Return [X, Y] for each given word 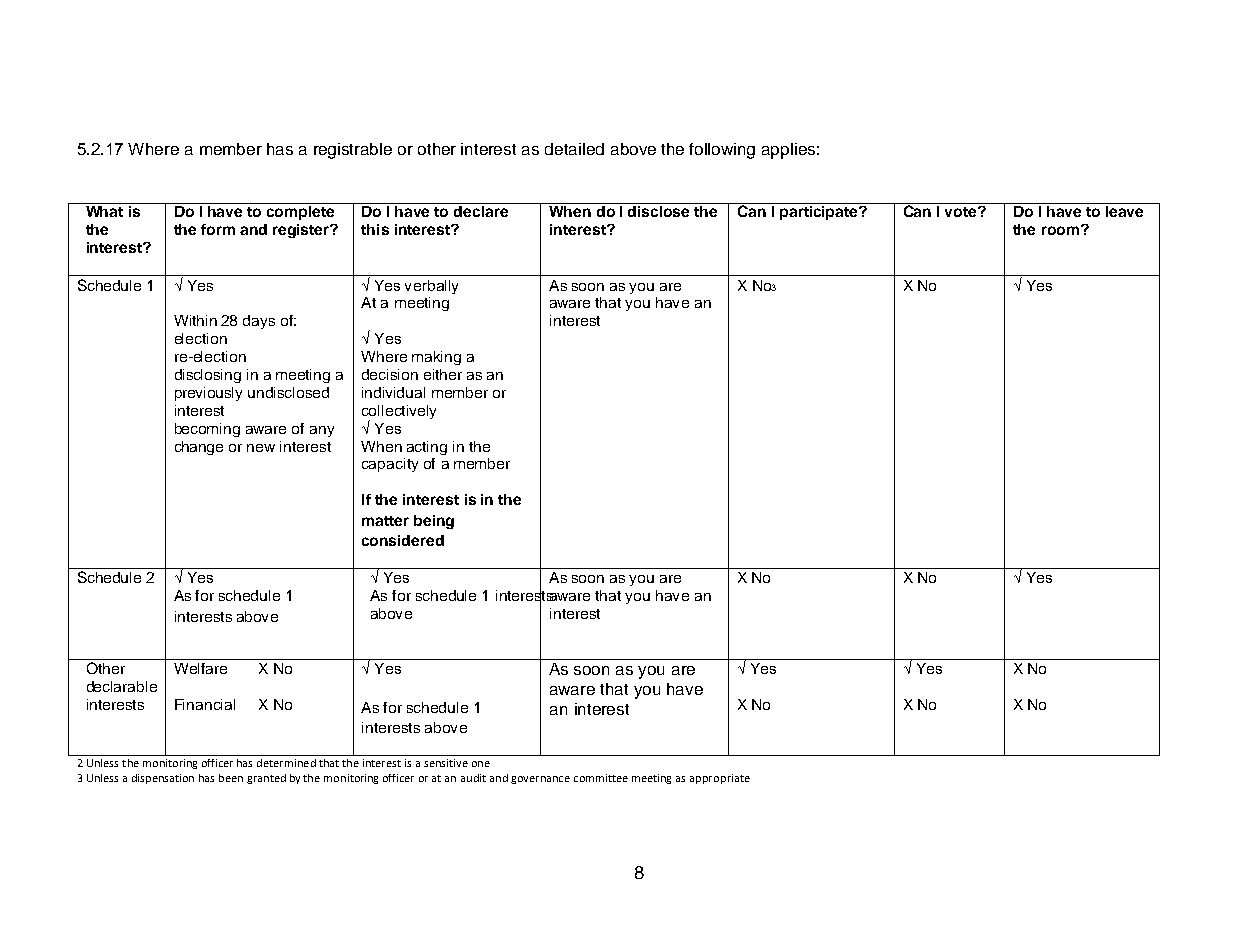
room [1060, 230]
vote [962, 212]
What [104, 211]
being [434, 522]
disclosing [208, 376]
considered [403, 540]
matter [385, 521]
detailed [574, 149]
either [443, 374]
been [231, 778]
